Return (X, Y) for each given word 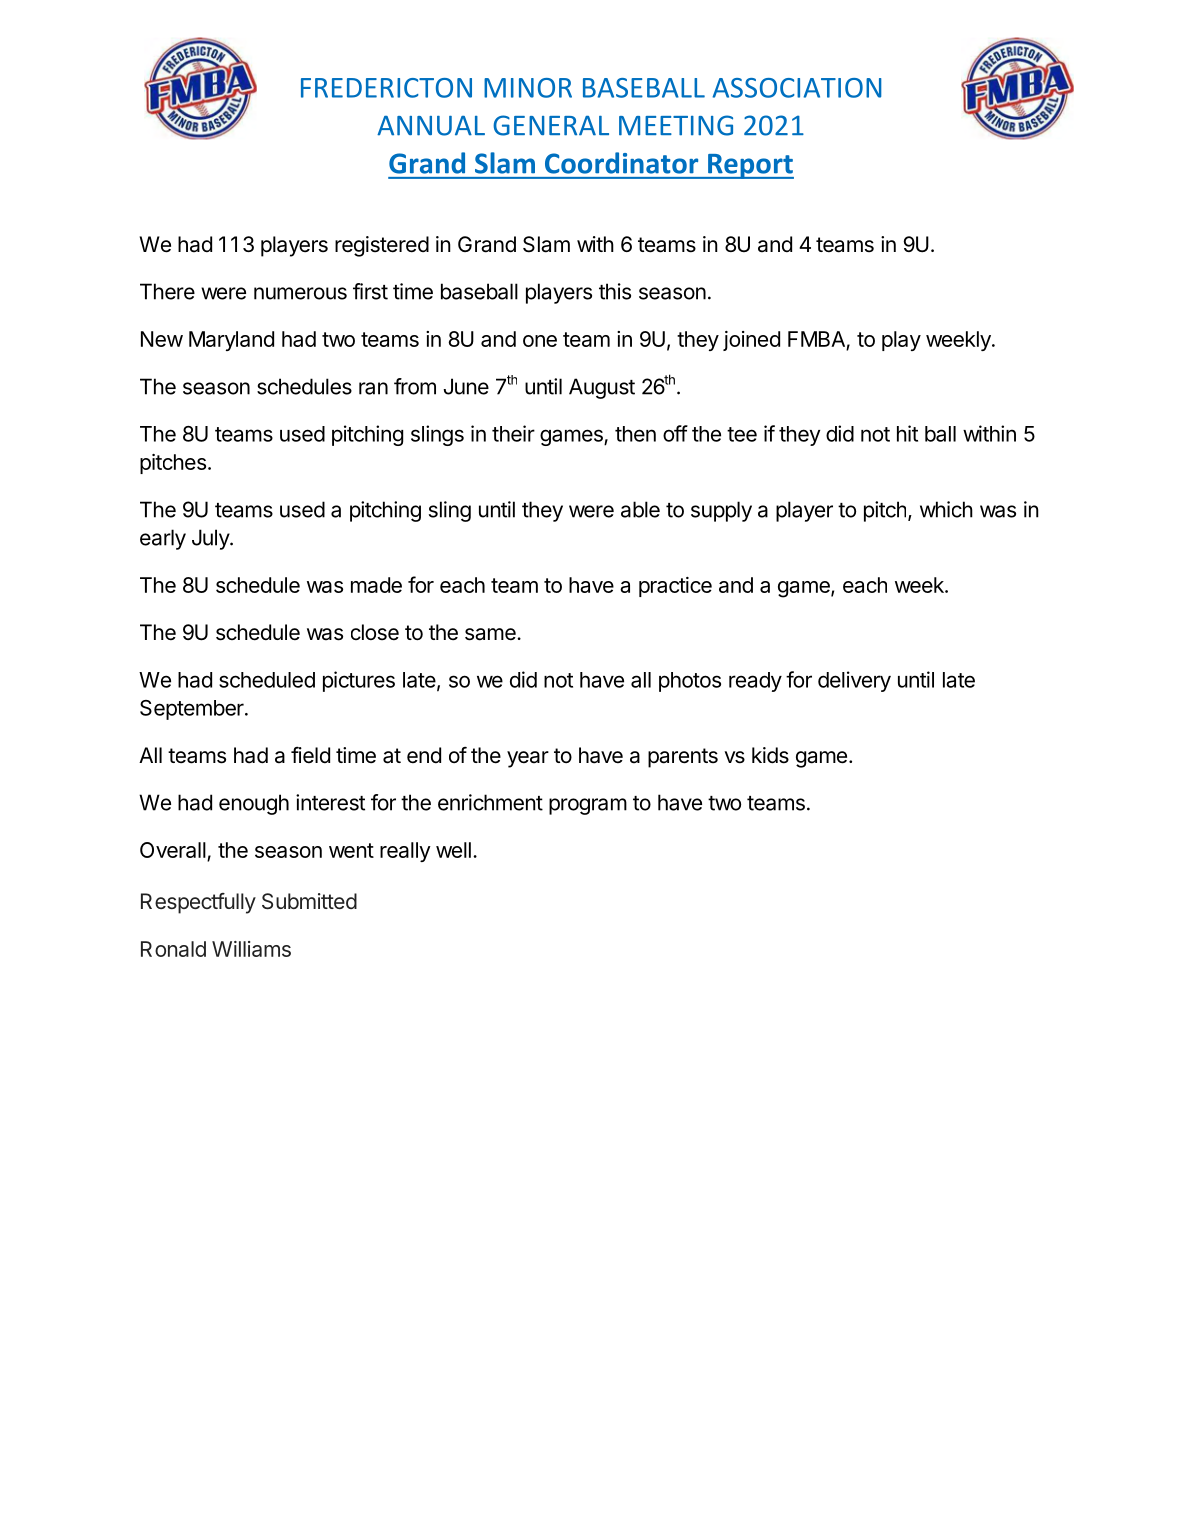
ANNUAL (431, 126)
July (211, 539)
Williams (251, 949)
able (640, 509)
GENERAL (551, 125)
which (946, 509)
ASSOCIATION (797, 88)
